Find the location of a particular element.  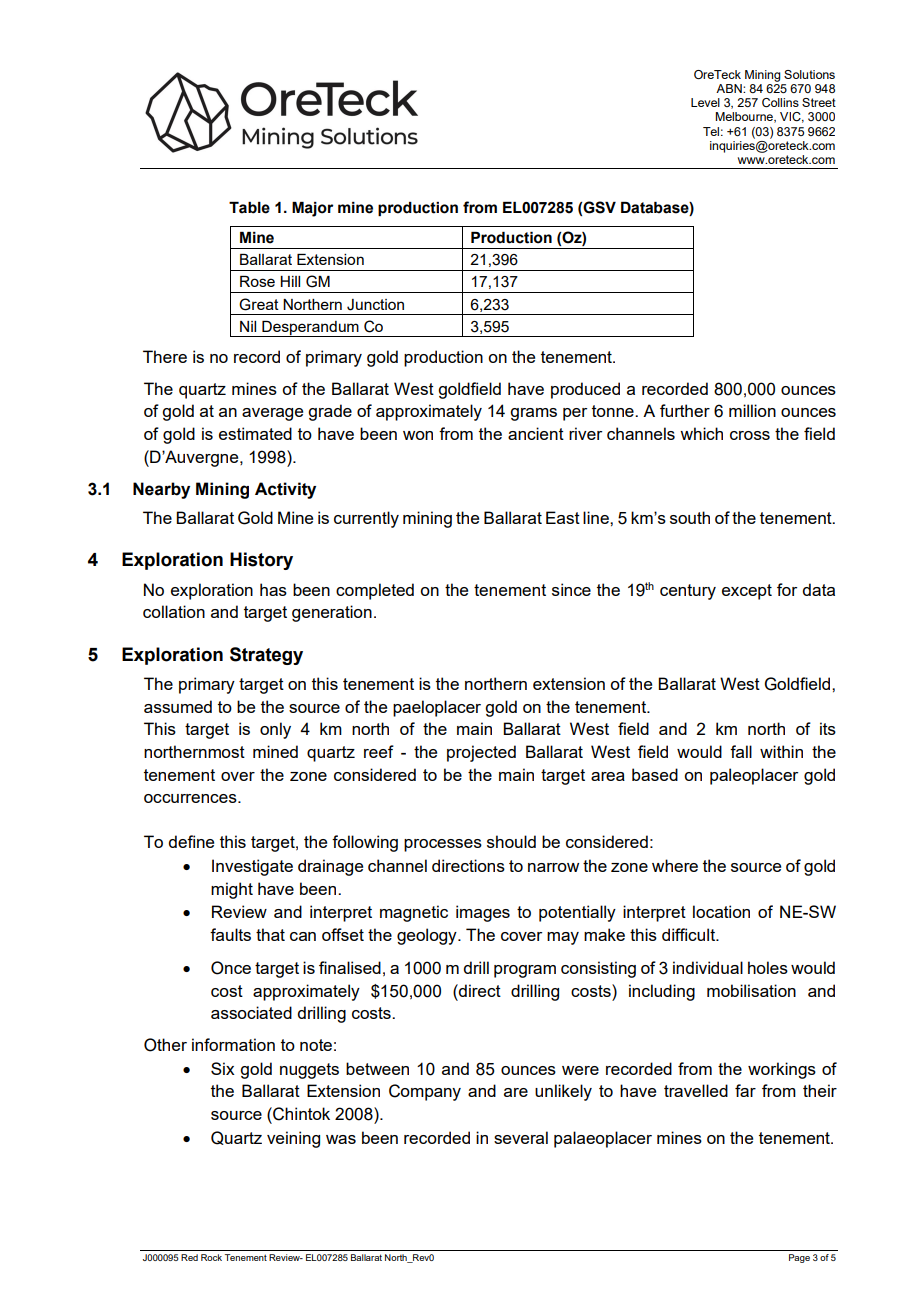

million is located at coordinates (752, 410).
